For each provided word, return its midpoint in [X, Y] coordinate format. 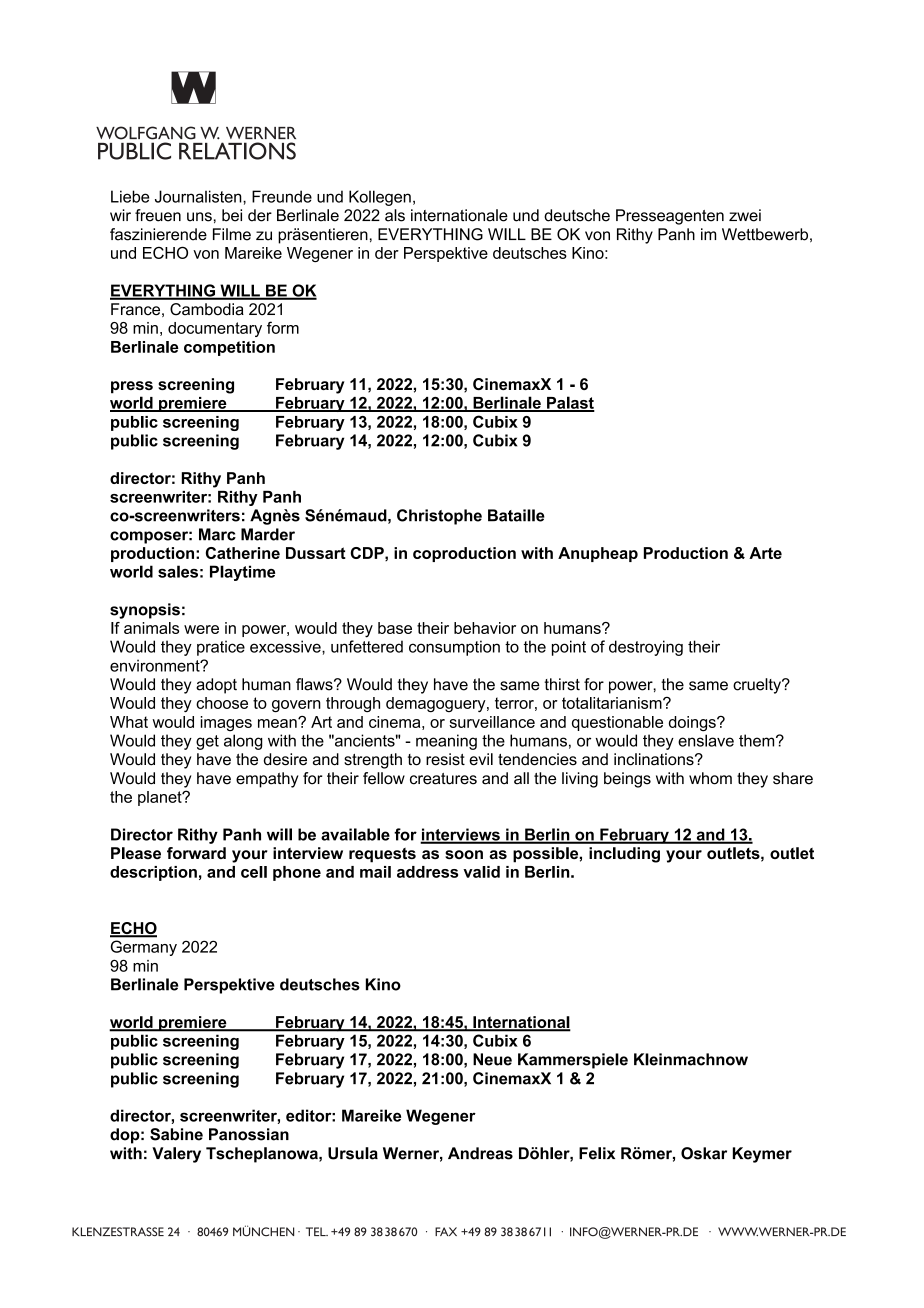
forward [196, 853]
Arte [765, 553]
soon [464, 854]
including [624, 855]
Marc [217, 534]
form [283, 327]
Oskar [704, 1153]
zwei [745, 215]
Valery [176, 1155]
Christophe [439, 517]
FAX [446, 1231]
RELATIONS [237, 151]
